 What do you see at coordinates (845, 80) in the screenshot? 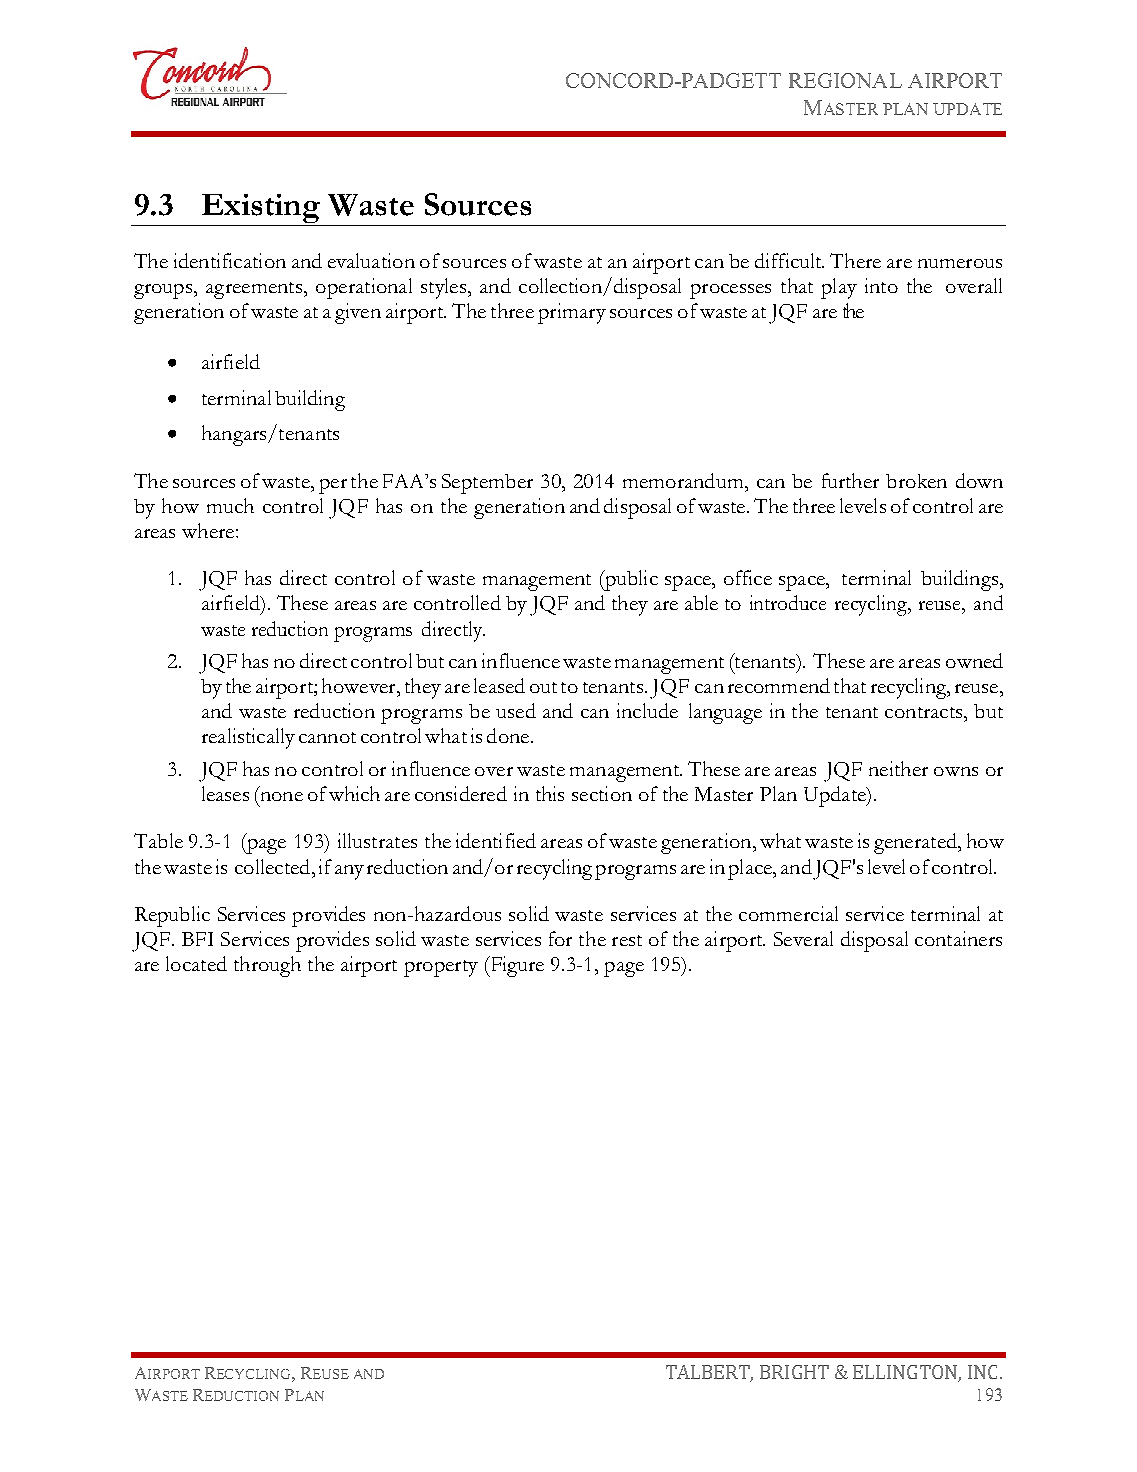
I see `REGIONAL` at bounding box center [845, 80].
